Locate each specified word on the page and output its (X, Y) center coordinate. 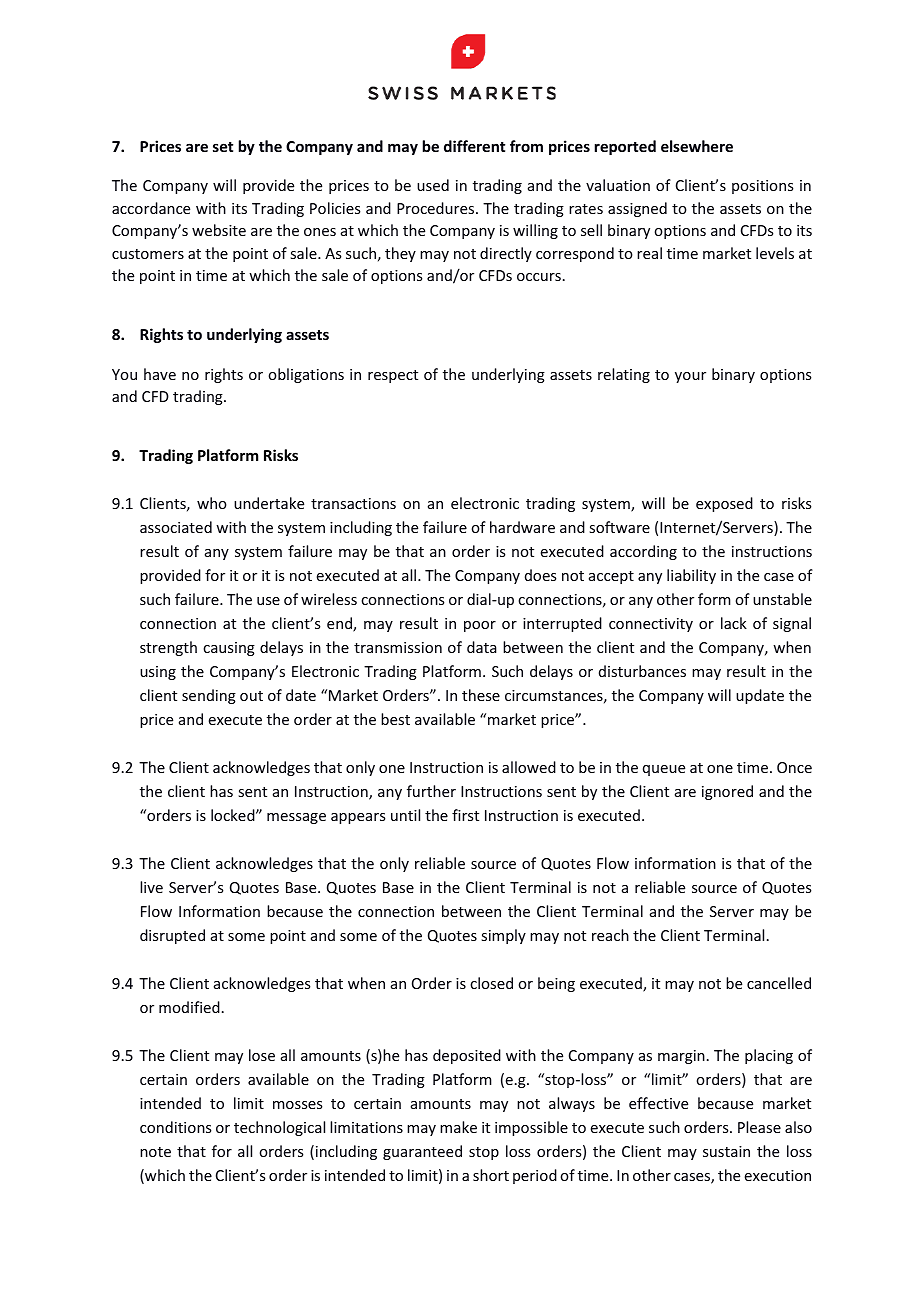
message (296, 818)
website (219, 230)
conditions (175, 1127)
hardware (522, 527)
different (474, 146)
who (212, 503)
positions (762, 187)
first (465, 815)
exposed (724, 504)
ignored (727, 792)
